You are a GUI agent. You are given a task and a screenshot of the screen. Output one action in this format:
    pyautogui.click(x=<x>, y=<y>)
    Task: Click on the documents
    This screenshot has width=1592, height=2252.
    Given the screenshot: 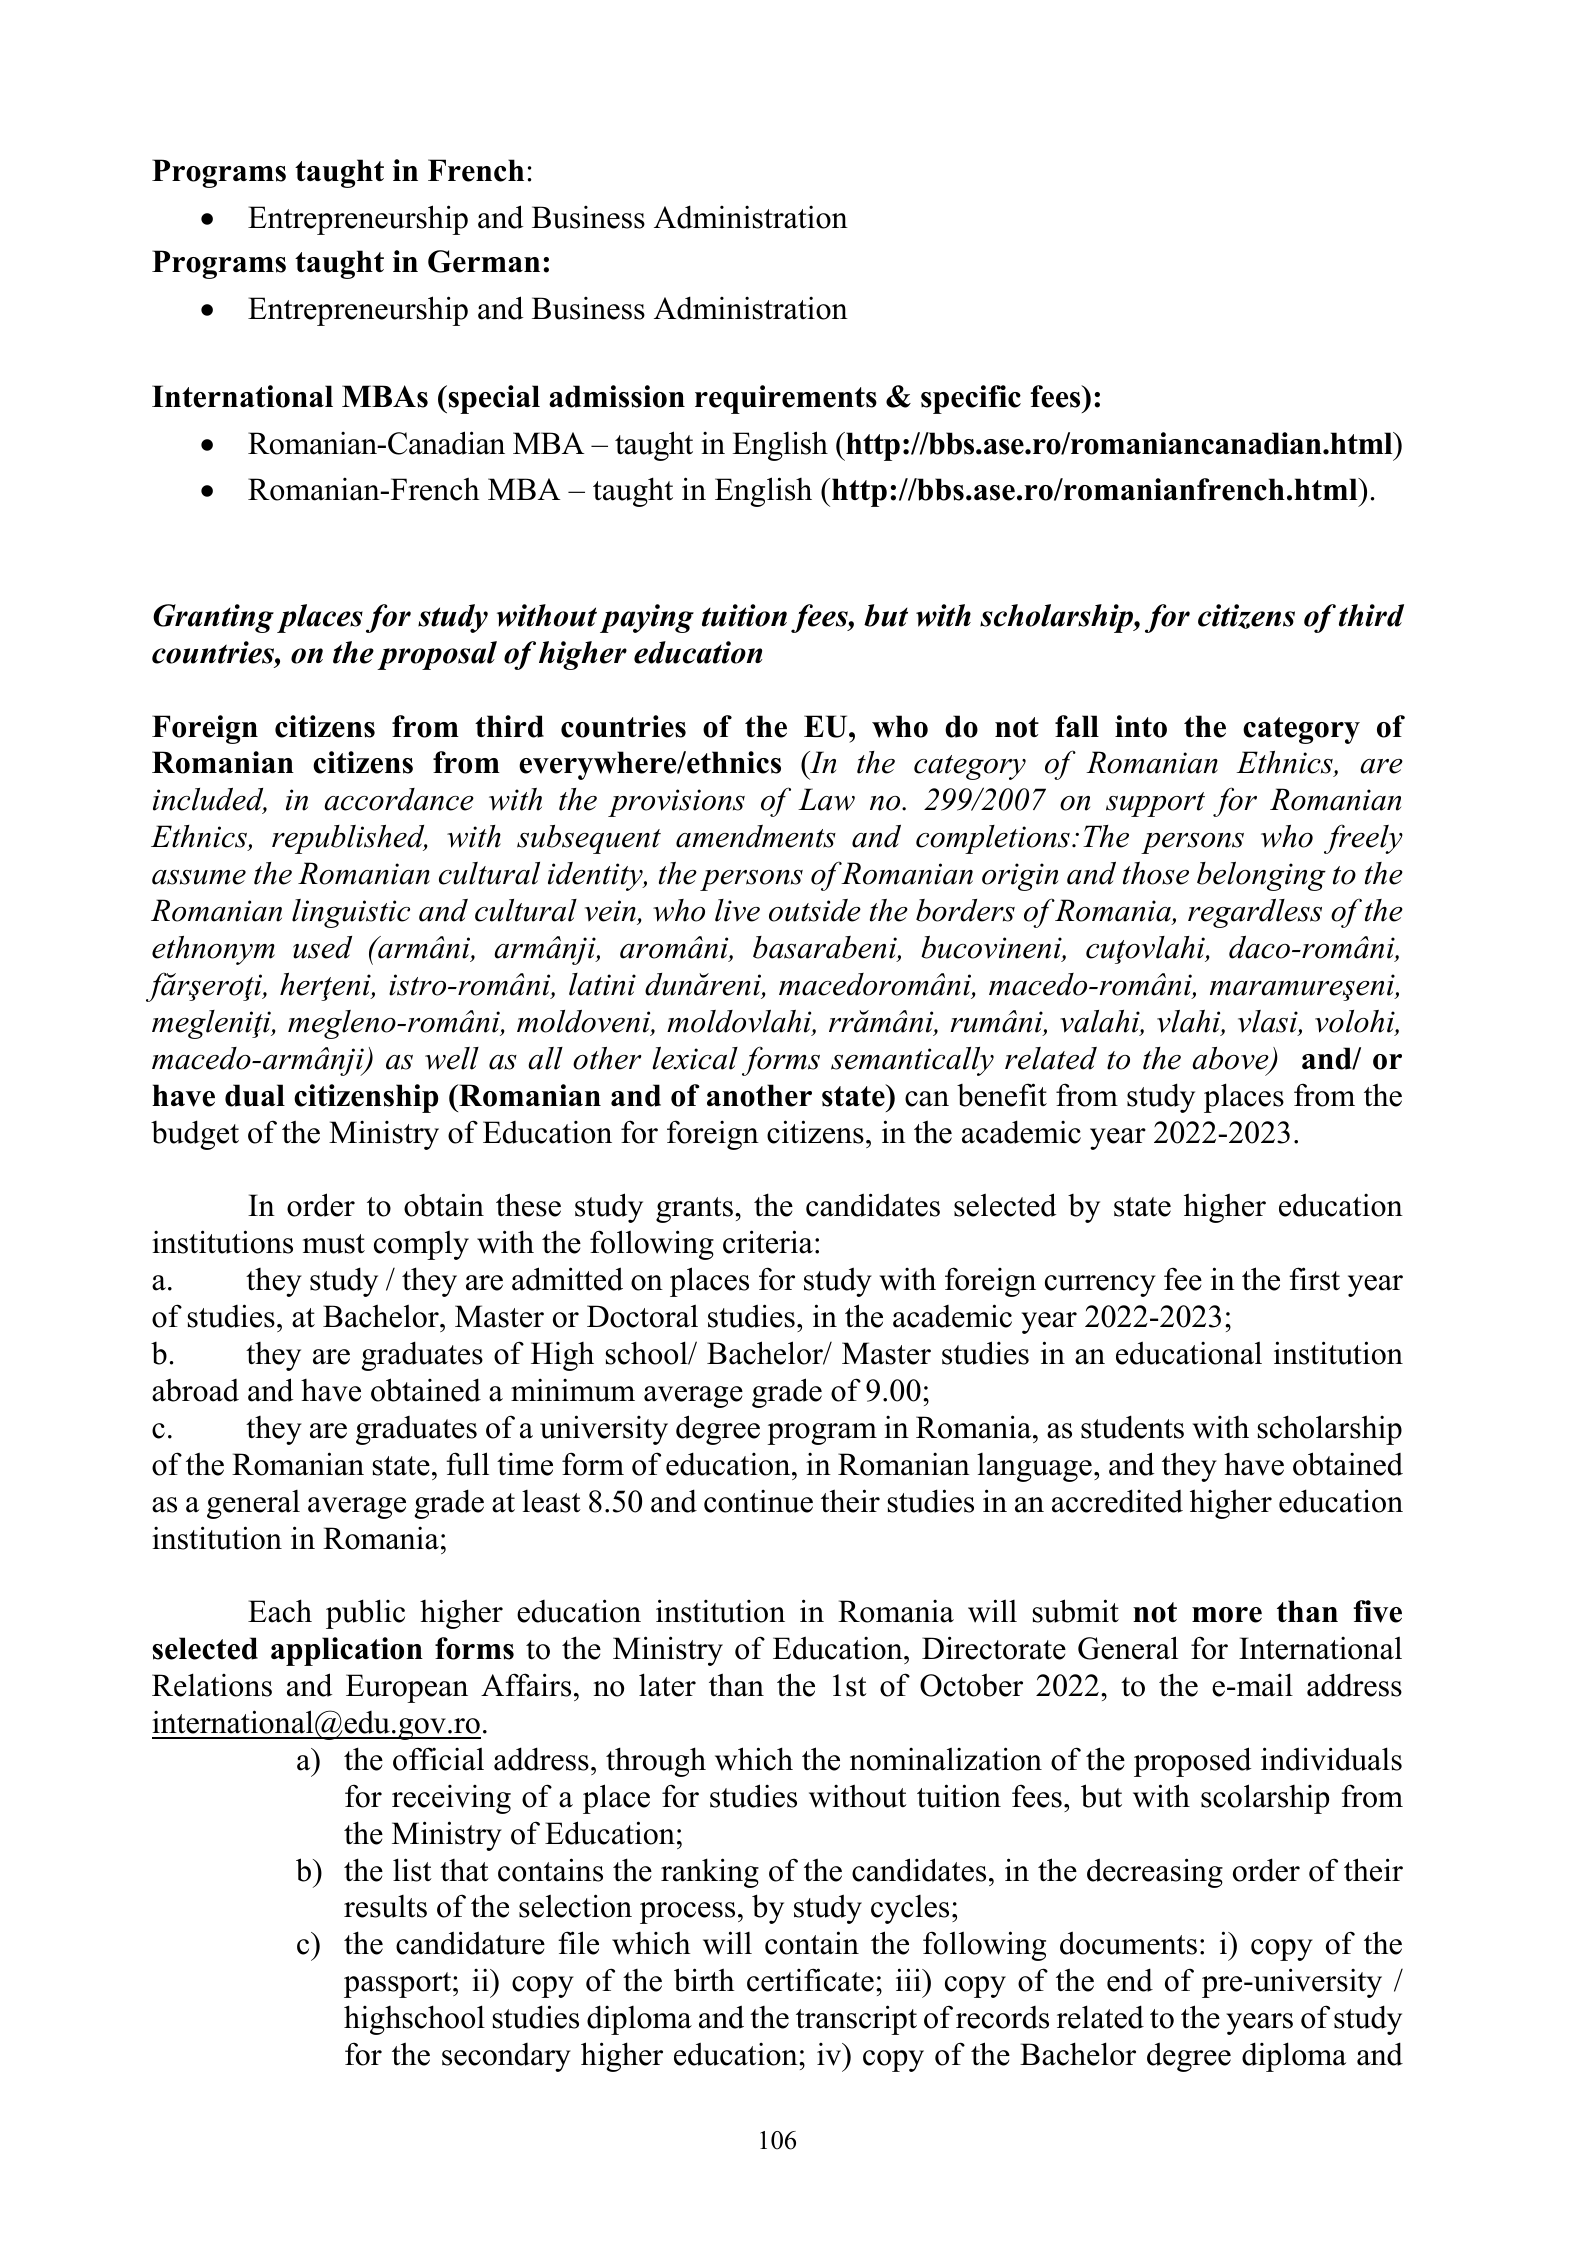 What is the action you would take?
    pyautogui.click(x=1128, y=1943)
